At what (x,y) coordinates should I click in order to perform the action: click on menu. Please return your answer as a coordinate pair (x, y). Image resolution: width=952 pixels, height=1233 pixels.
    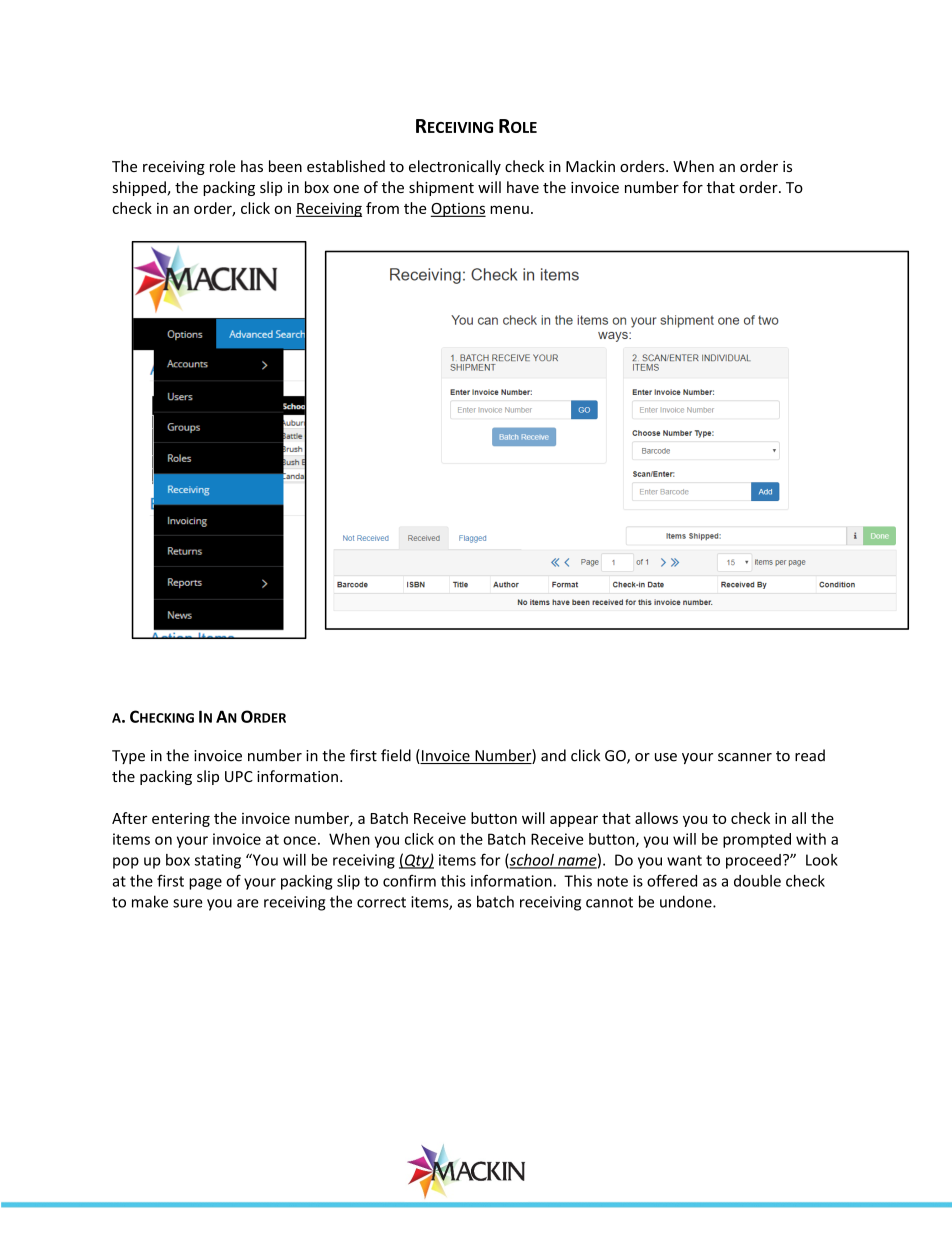
    Looking at the image, I should click on (509, 209).
